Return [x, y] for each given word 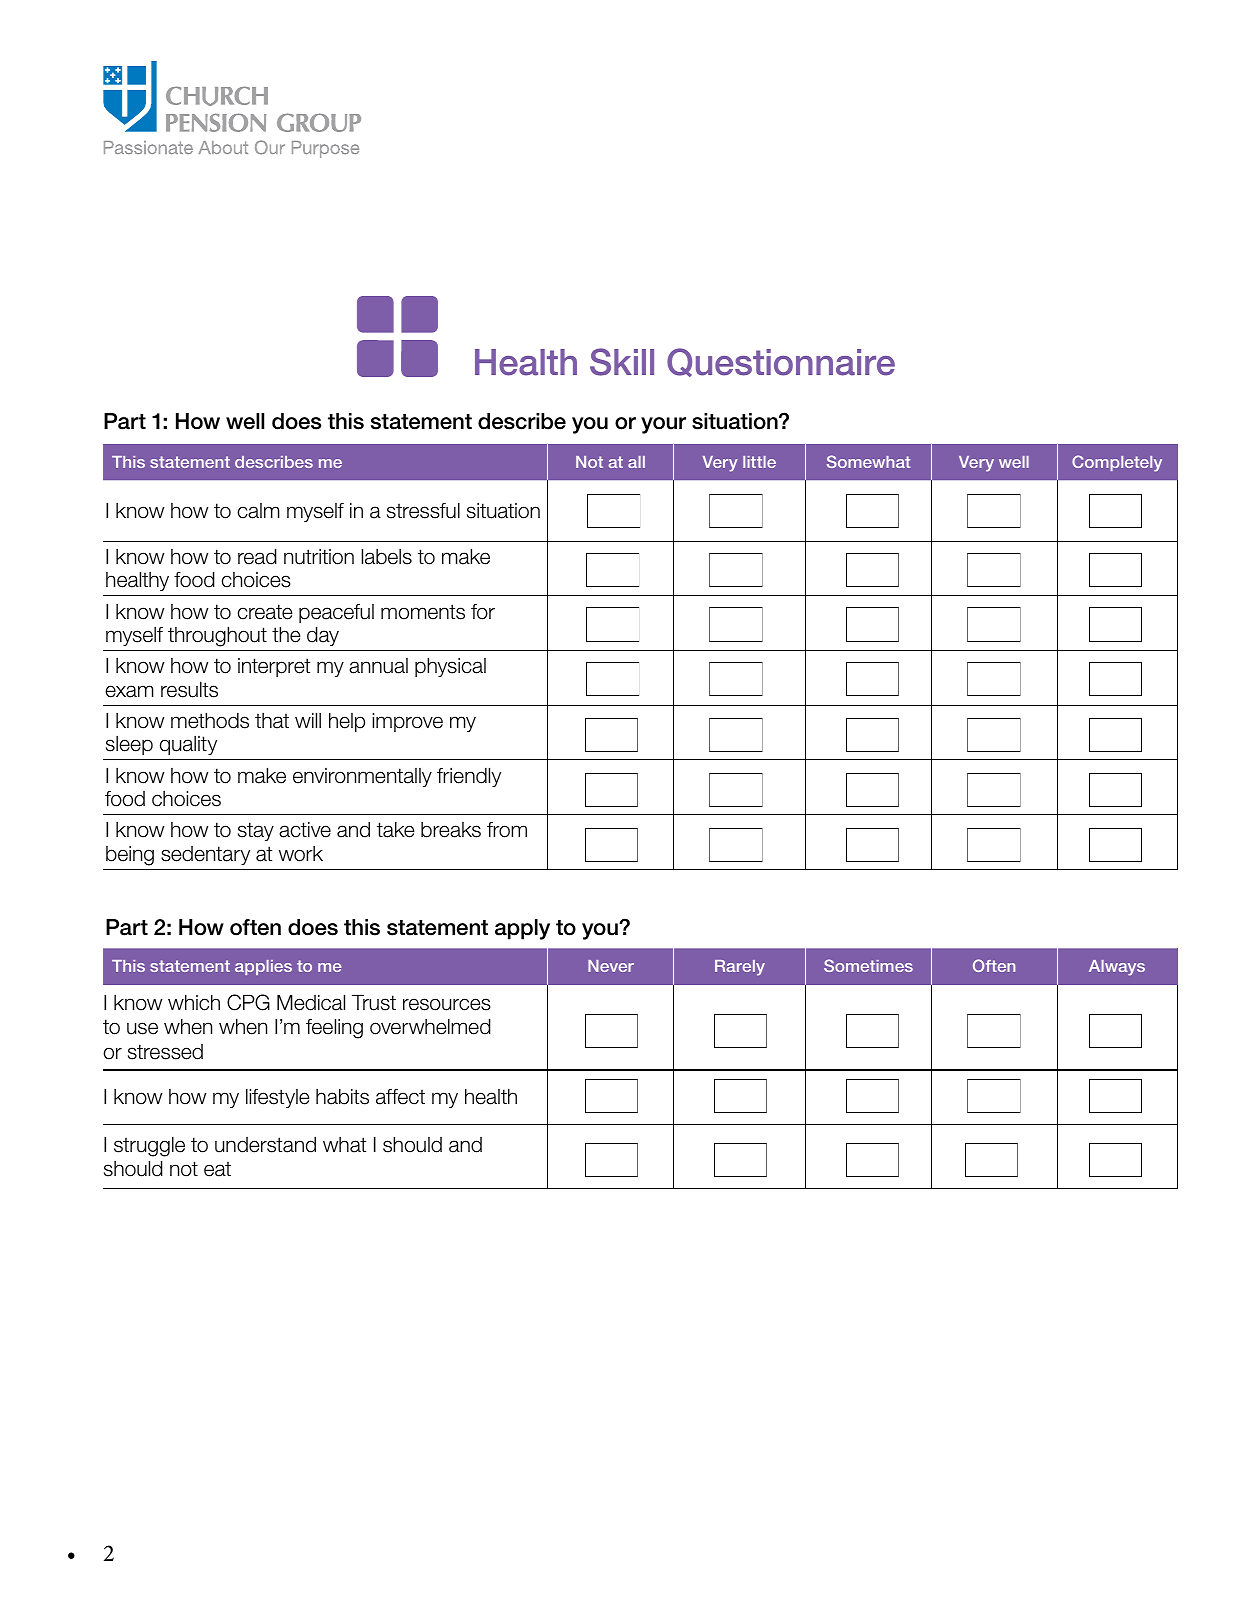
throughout [217, 636]
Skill [622, 362]
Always [1117, 968]
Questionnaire [781, 362]
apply [522, 929]
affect [400, 1097]
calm [258, 511]
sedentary [205, 855]
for [483, 612]
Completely [1117, 463]
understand [265, 1144]
